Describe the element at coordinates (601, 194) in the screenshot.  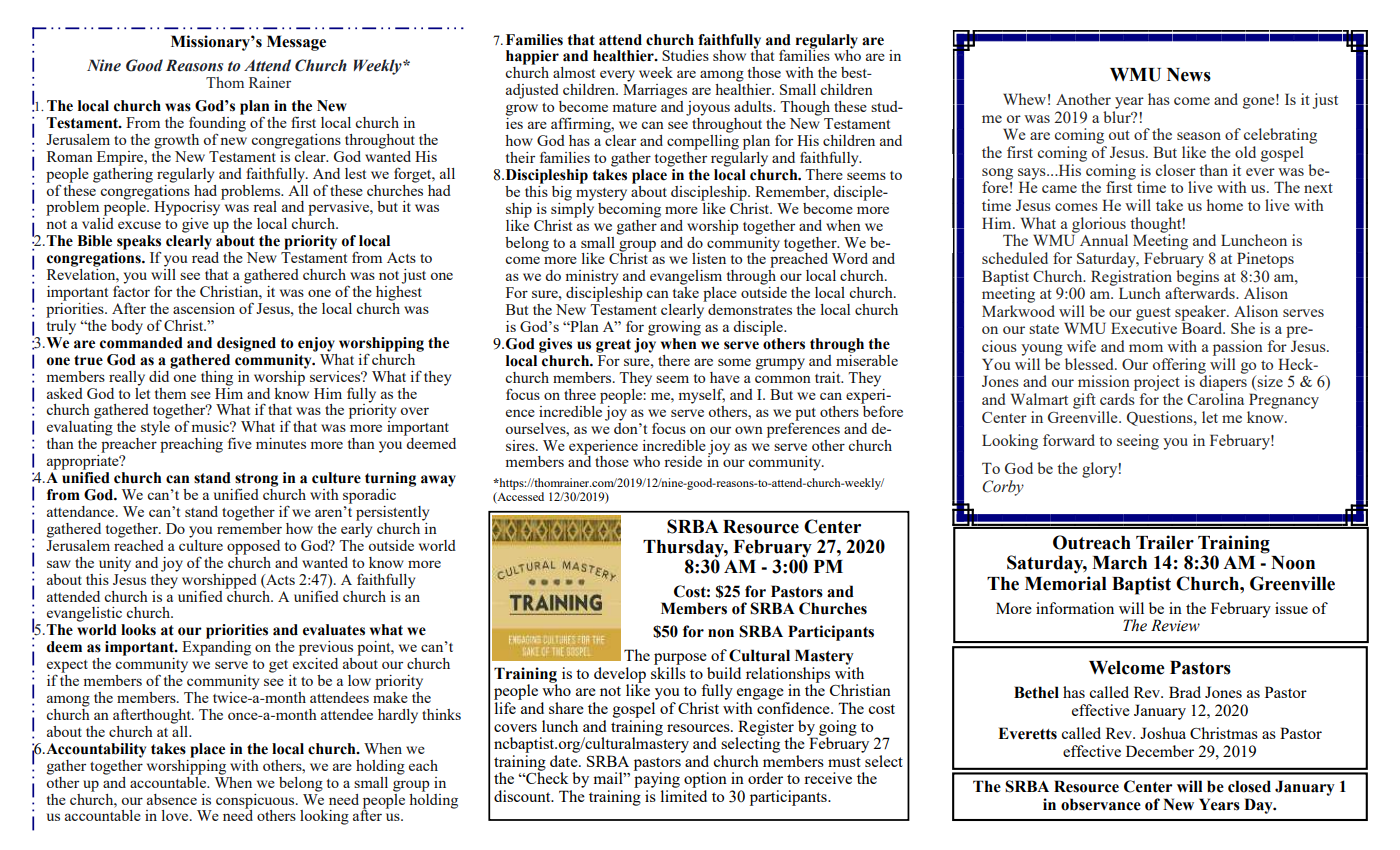
I see `mystery` at that location.
